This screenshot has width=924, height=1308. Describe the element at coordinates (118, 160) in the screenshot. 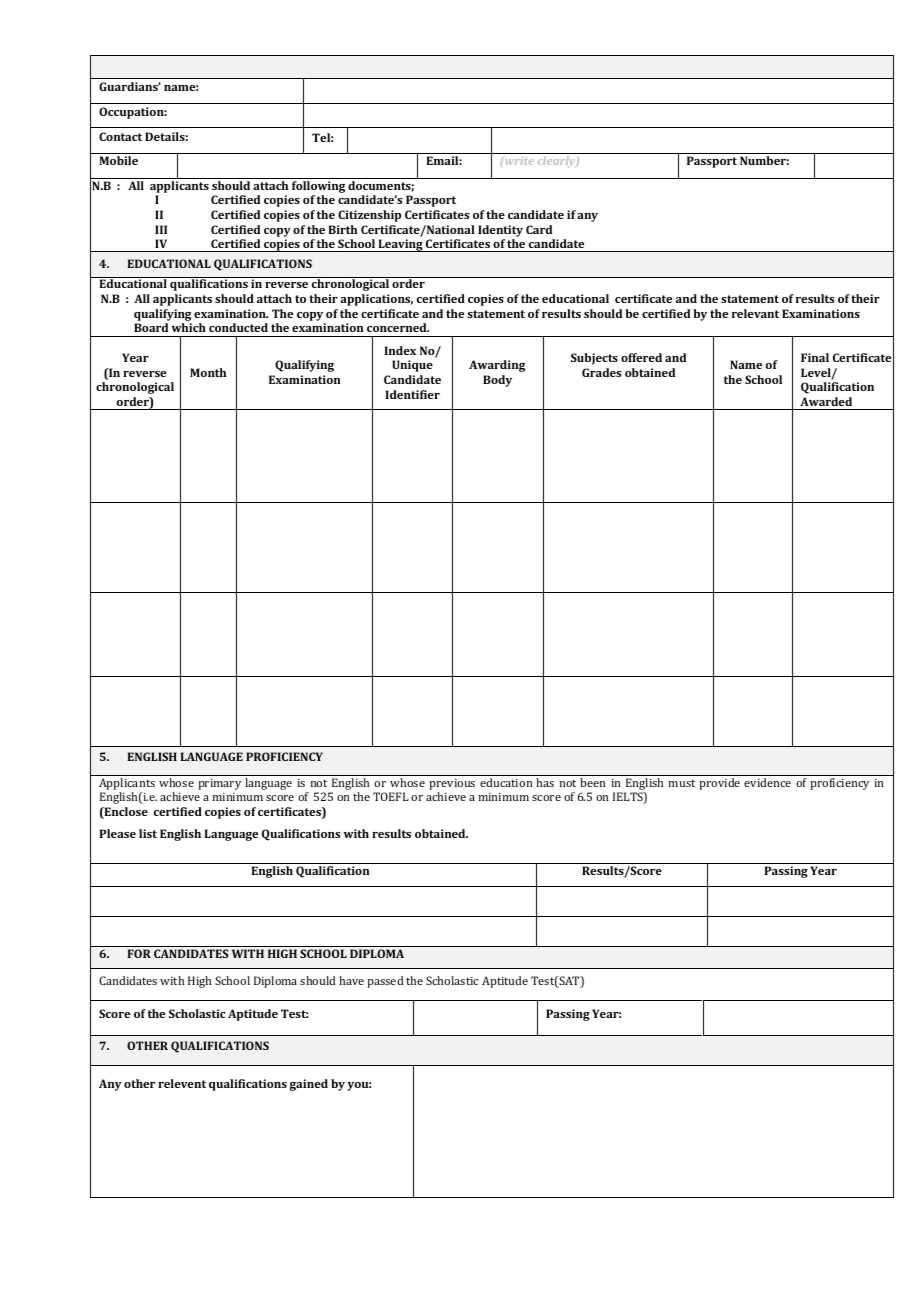

I see `Mobile` at that location.
